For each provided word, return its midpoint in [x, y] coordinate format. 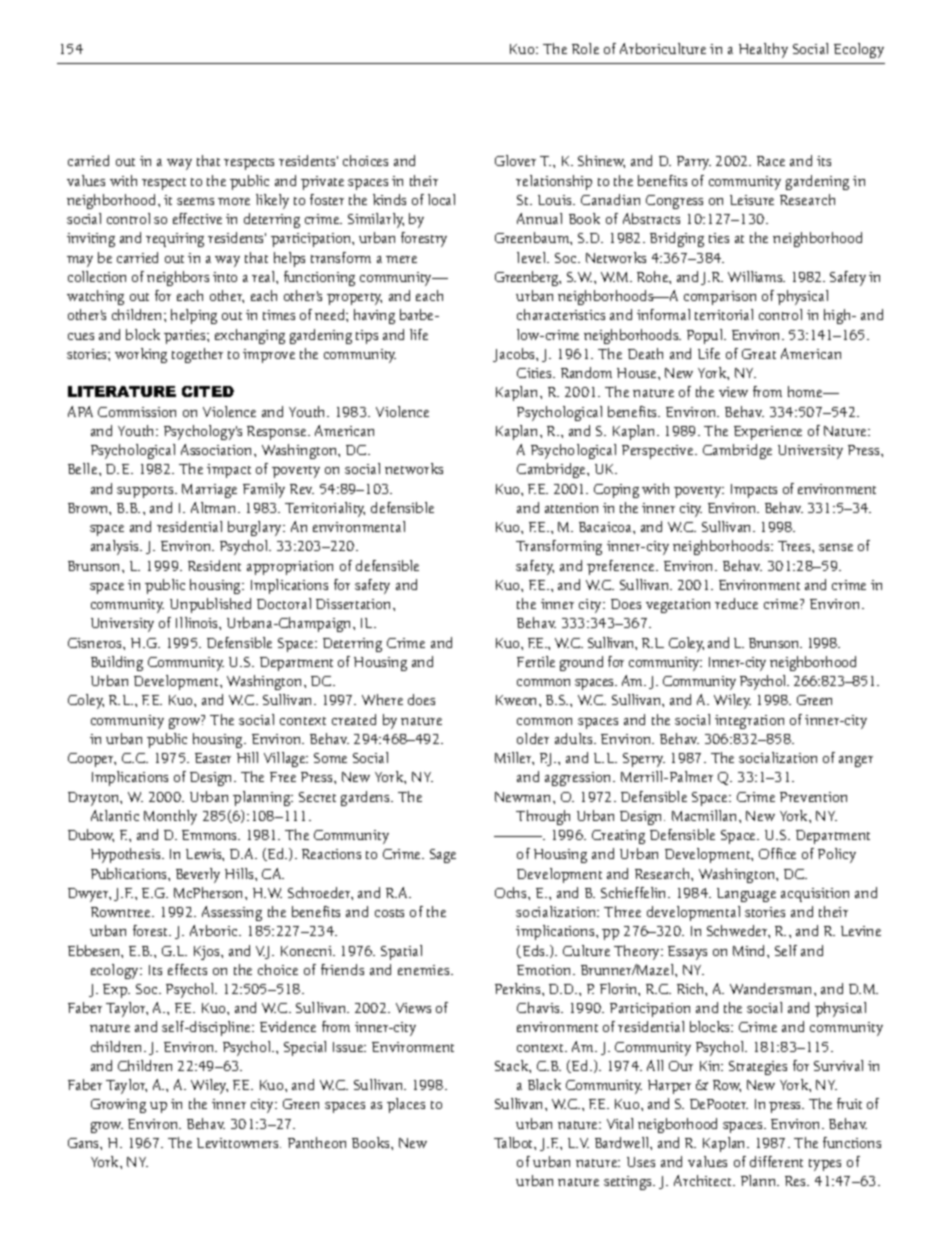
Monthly [170, 817]
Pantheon [317, 1142]
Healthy [763, 50]
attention [571, 508]
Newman [524, 797]
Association [218, 449]
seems [195, 201]
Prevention [813, 797]
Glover [515, 160]
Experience [768, 433]
